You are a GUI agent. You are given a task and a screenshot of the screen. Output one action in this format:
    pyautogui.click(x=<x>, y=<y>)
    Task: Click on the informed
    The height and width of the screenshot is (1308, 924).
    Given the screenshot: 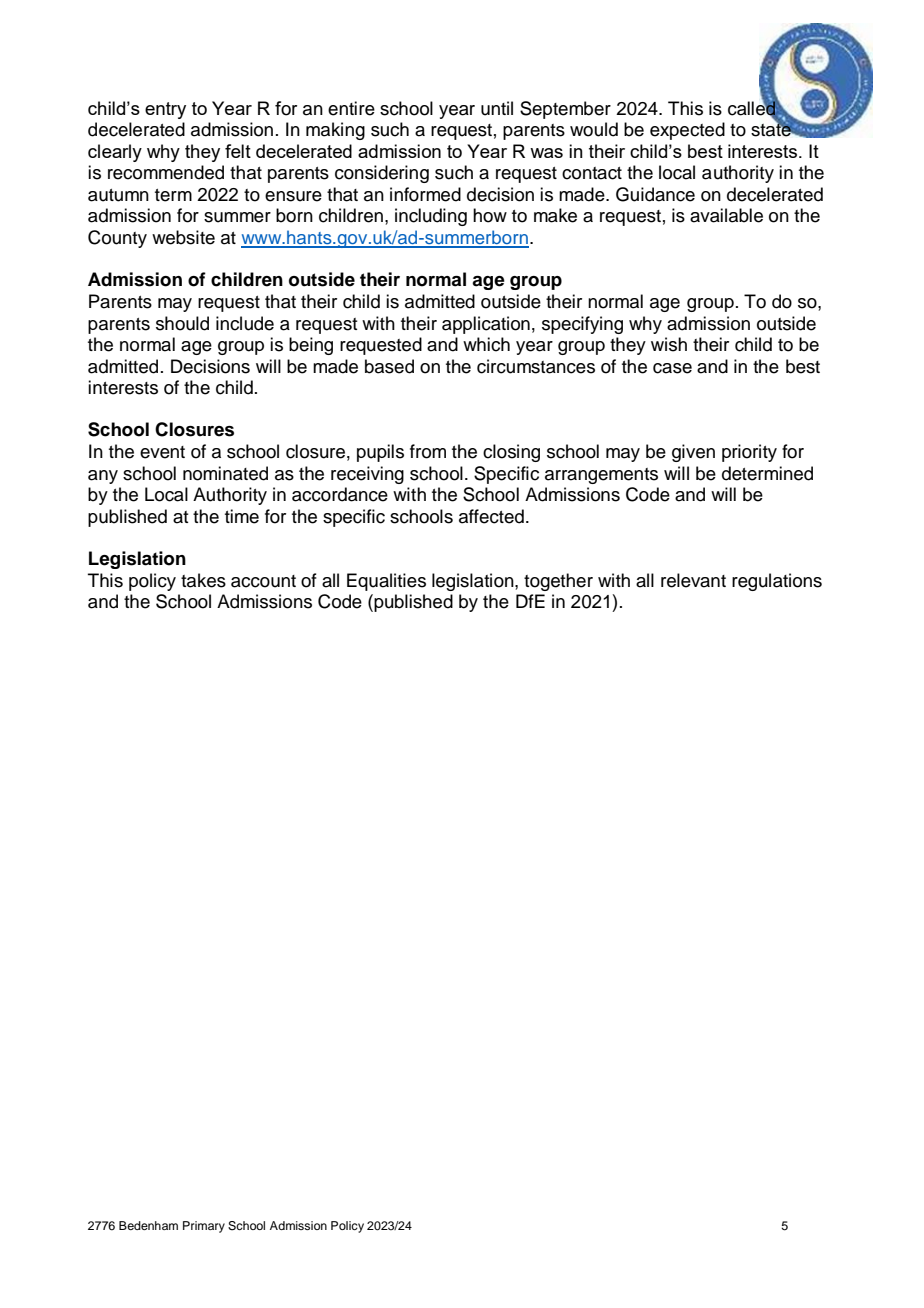 What is the action you would take?
    pyautogui.click(x=425, y=194)
